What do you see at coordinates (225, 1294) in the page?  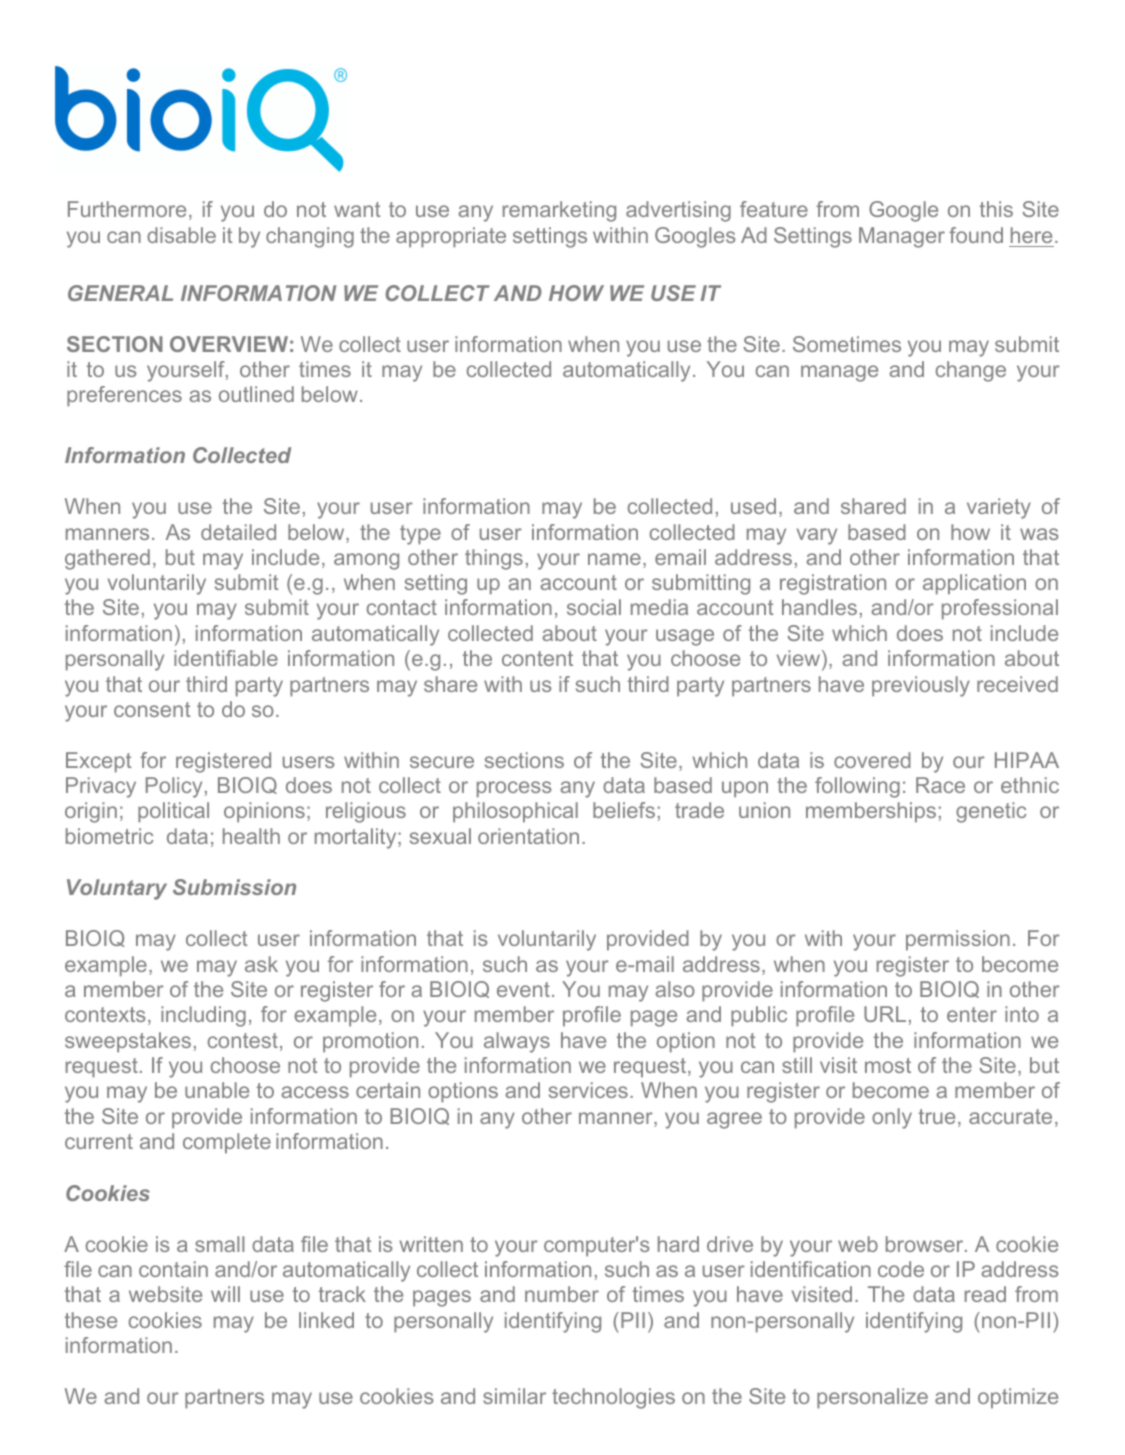 I see `will` at bounding box center [225, 1294].
